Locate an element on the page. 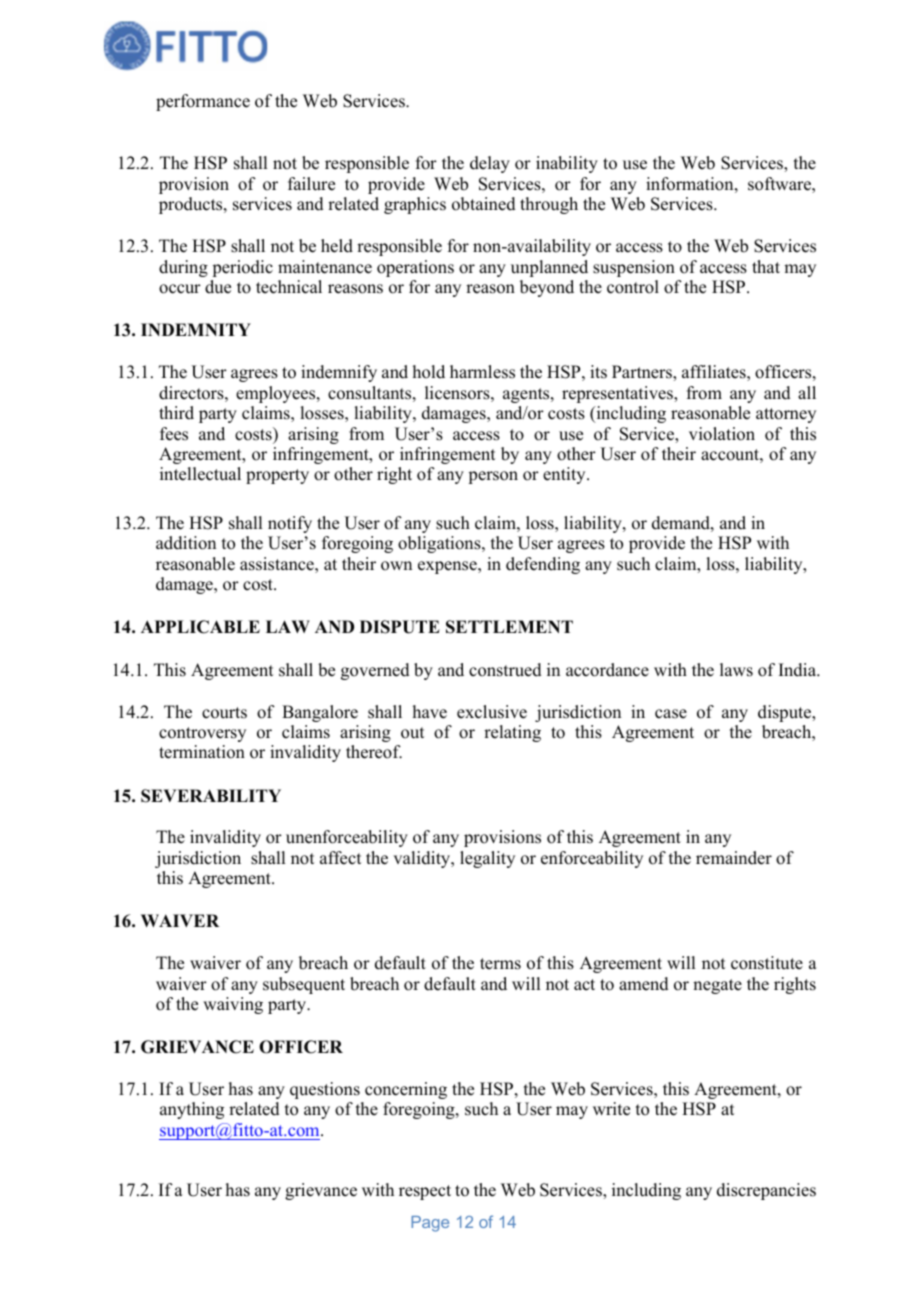 This image has width=924, height=1308. discrepancies is located at coordinates (766, 1191).
